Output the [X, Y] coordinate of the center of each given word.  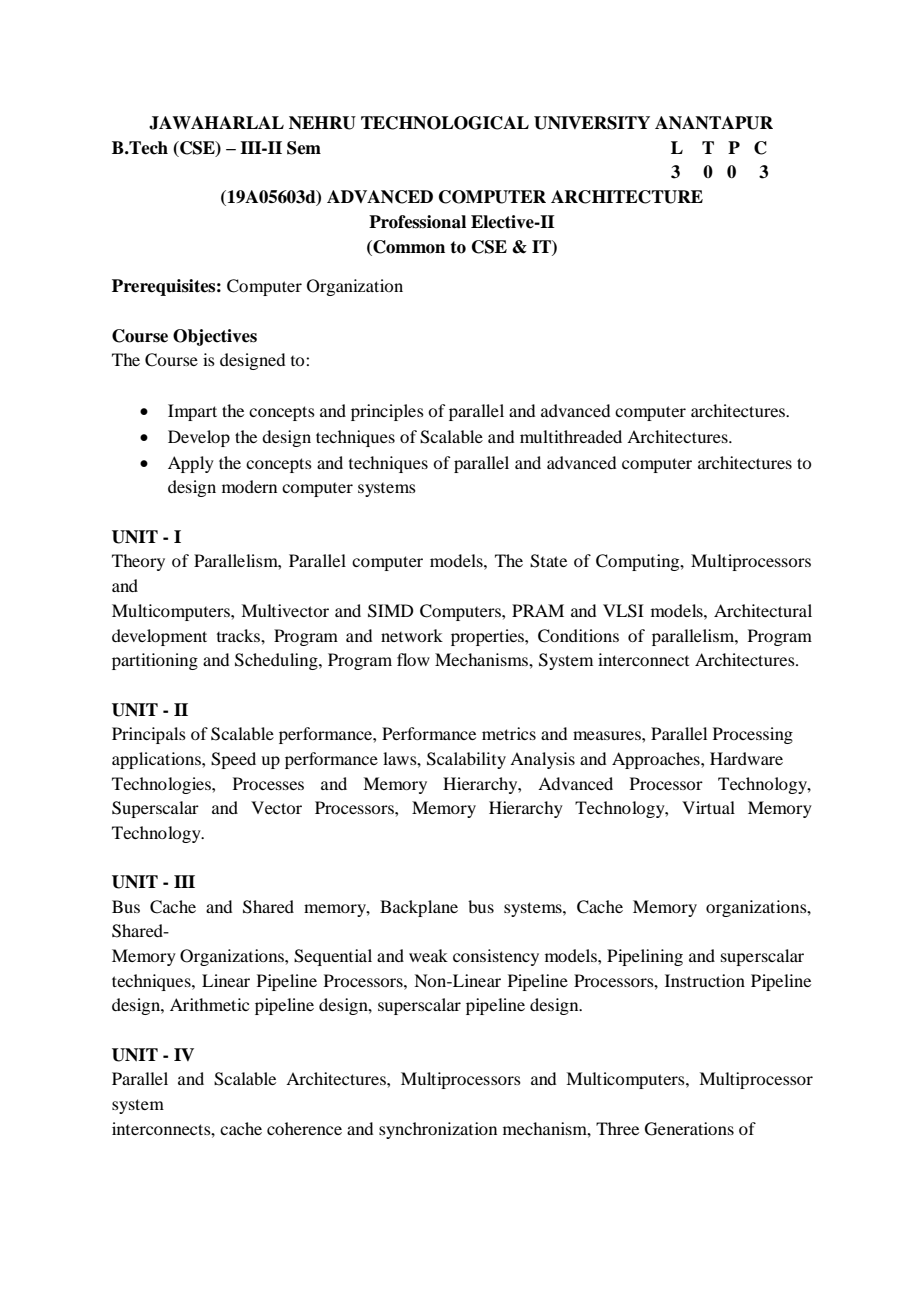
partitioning [155, 661]
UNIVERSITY [592, 123]
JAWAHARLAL [216, 123]
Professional [417, 222]
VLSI [623, 611]
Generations [689, 1129]
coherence [304, 1128]
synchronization [438, 1130]
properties [488, 637]
